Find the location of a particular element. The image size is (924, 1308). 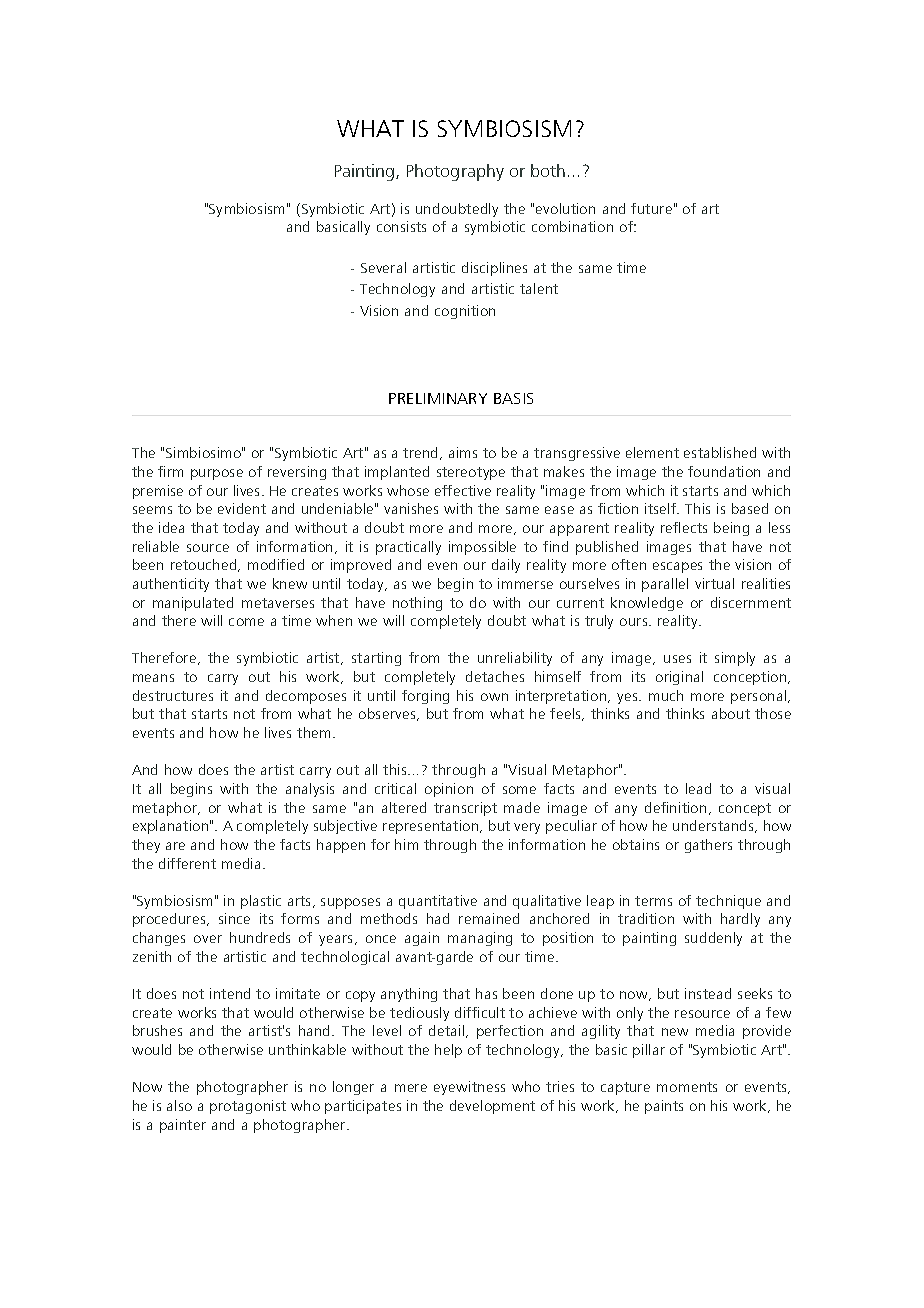

come is located at coordinates (246, 622).
